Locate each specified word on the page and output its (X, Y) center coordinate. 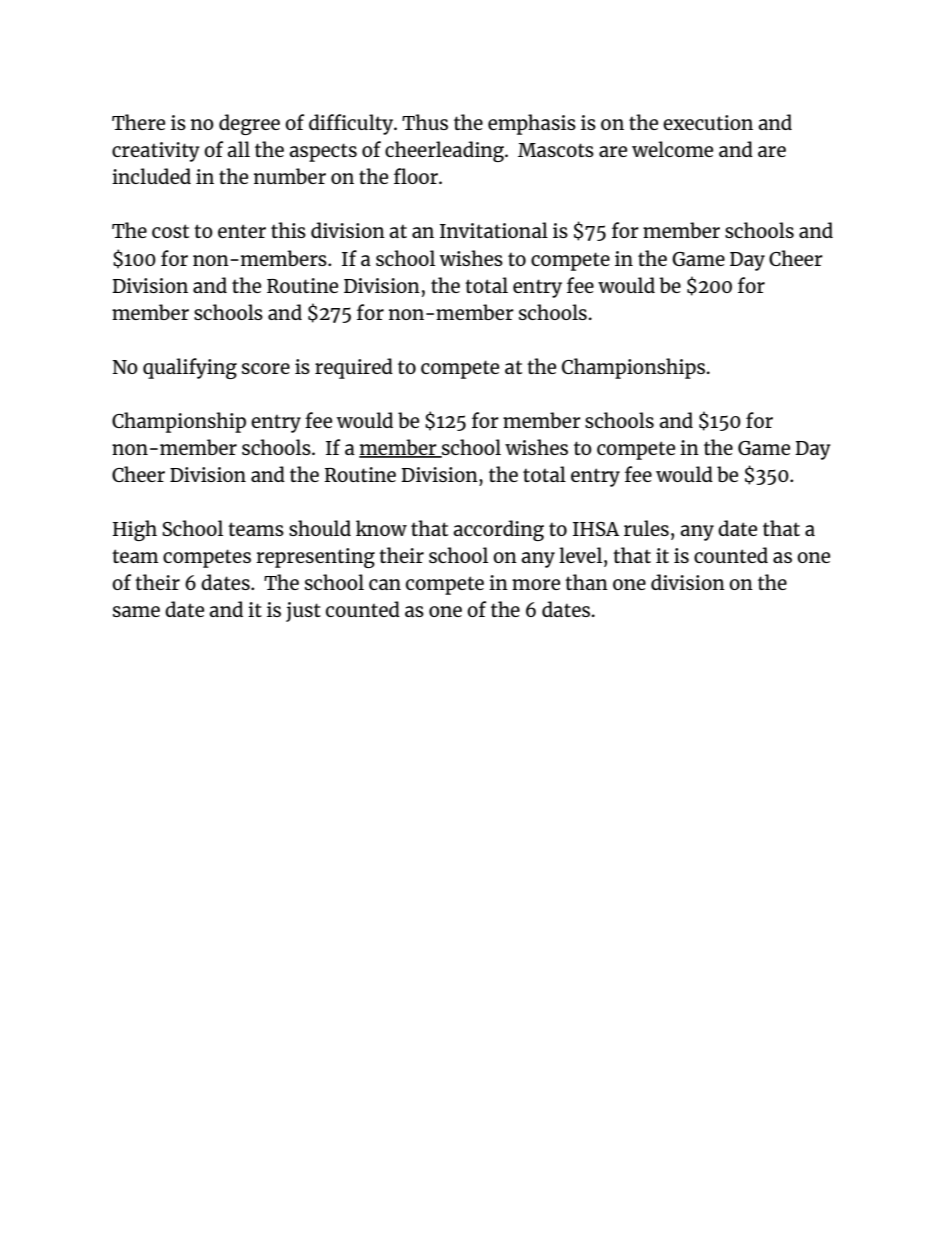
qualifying (190, 368)
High (135, 530)
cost (170, 231)
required (354, 368)
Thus (425, 122)
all (238, 149)
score (266, 368)
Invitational (494, 230)
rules (646, 528)
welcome (672, 149)
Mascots (556, 150)
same (136, 611)
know (381, 528)
